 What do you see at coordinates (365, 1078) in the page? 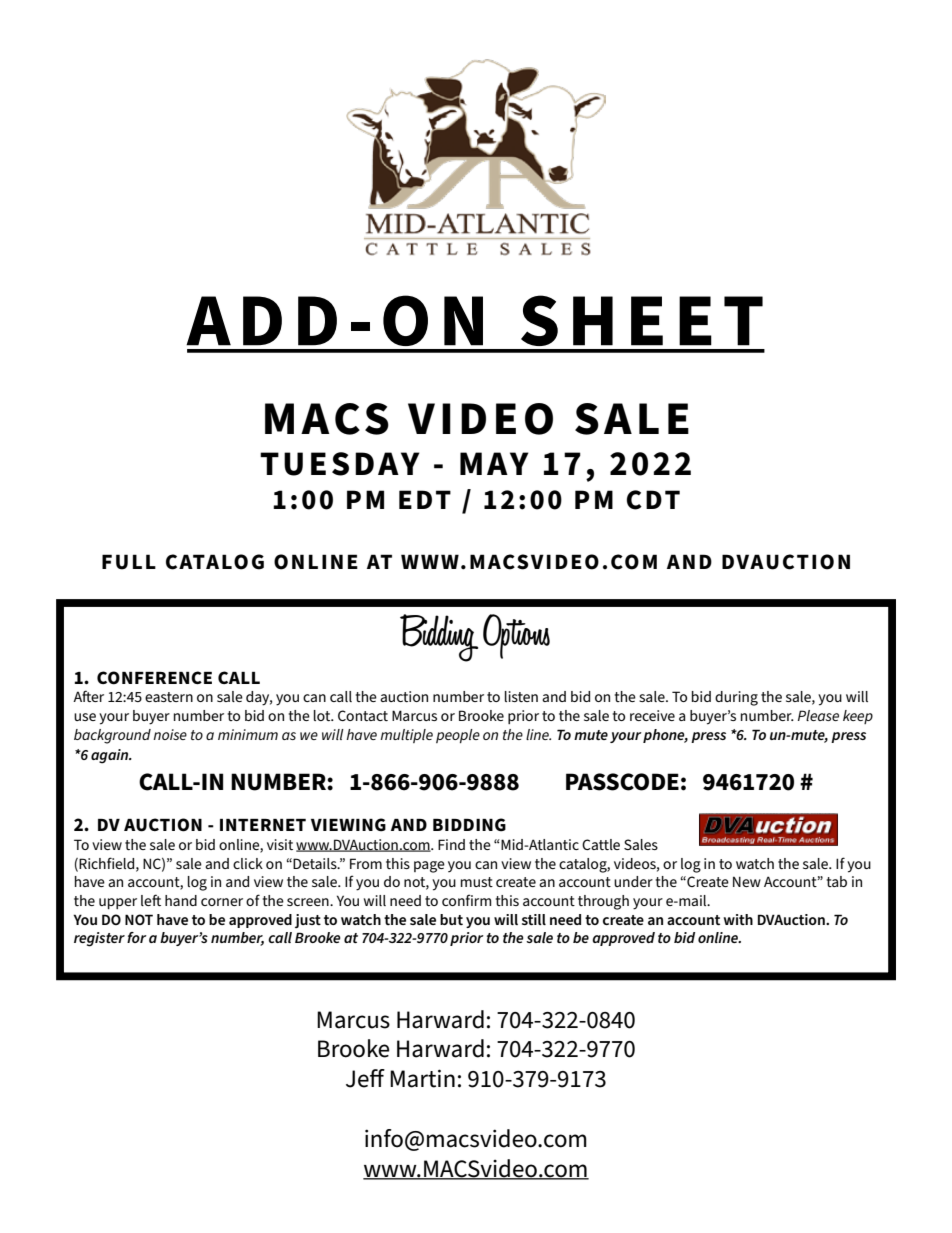
I see `Jeff` at bounding box center [365, 1078].
